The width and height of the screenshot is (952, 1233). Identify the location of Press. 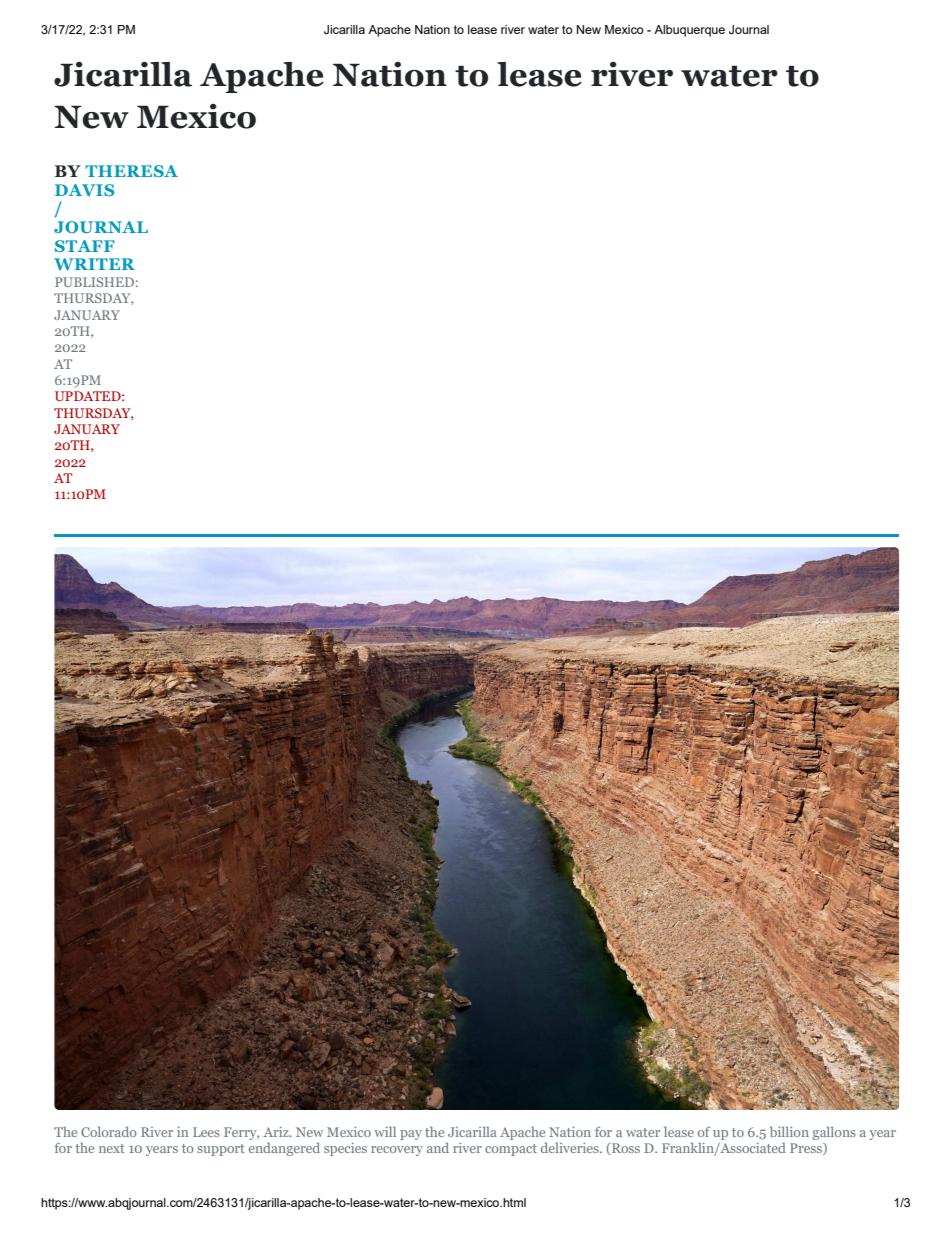
(807, 1149).
